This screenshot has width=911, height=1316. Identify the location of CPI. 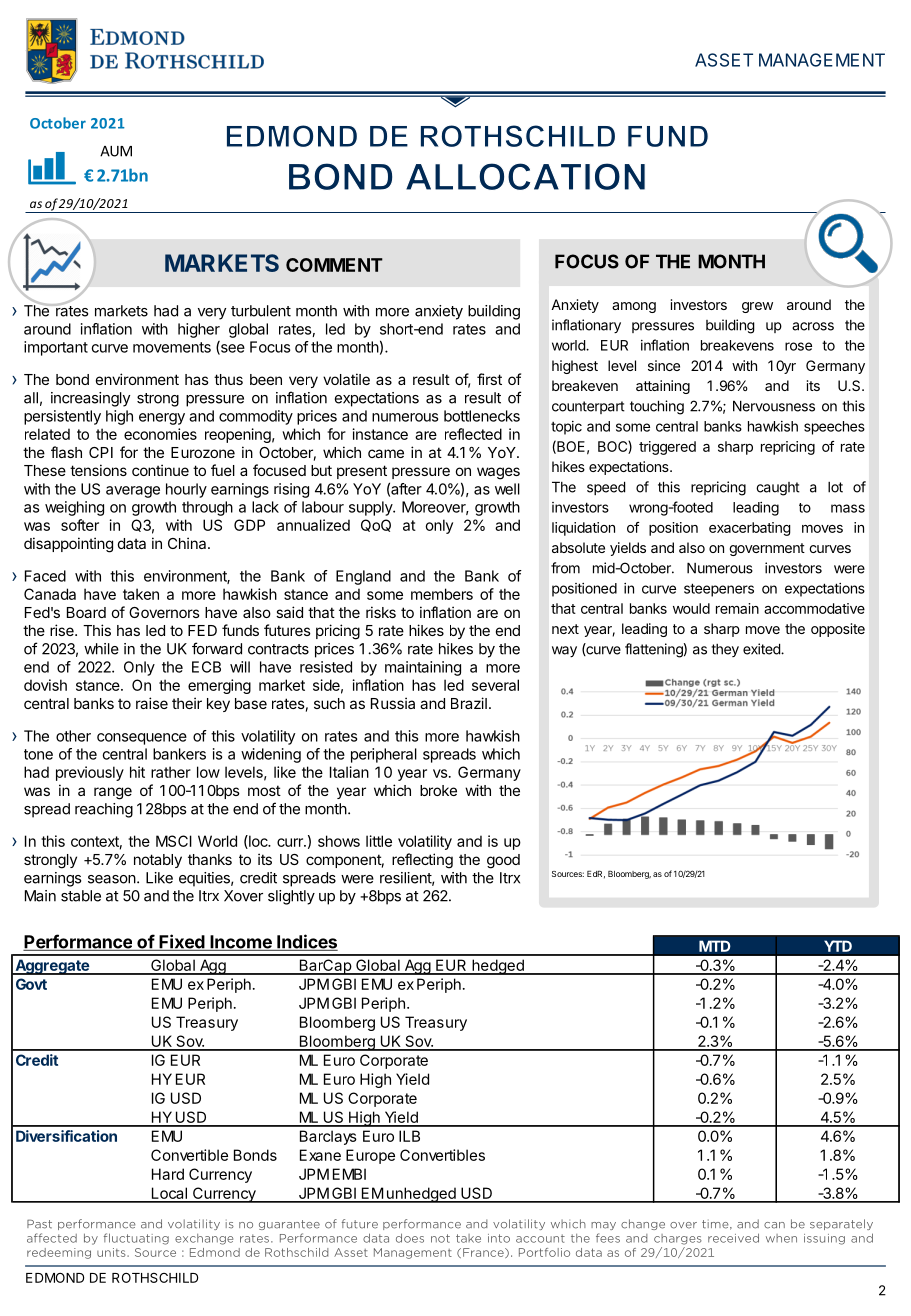
(101, 452).
